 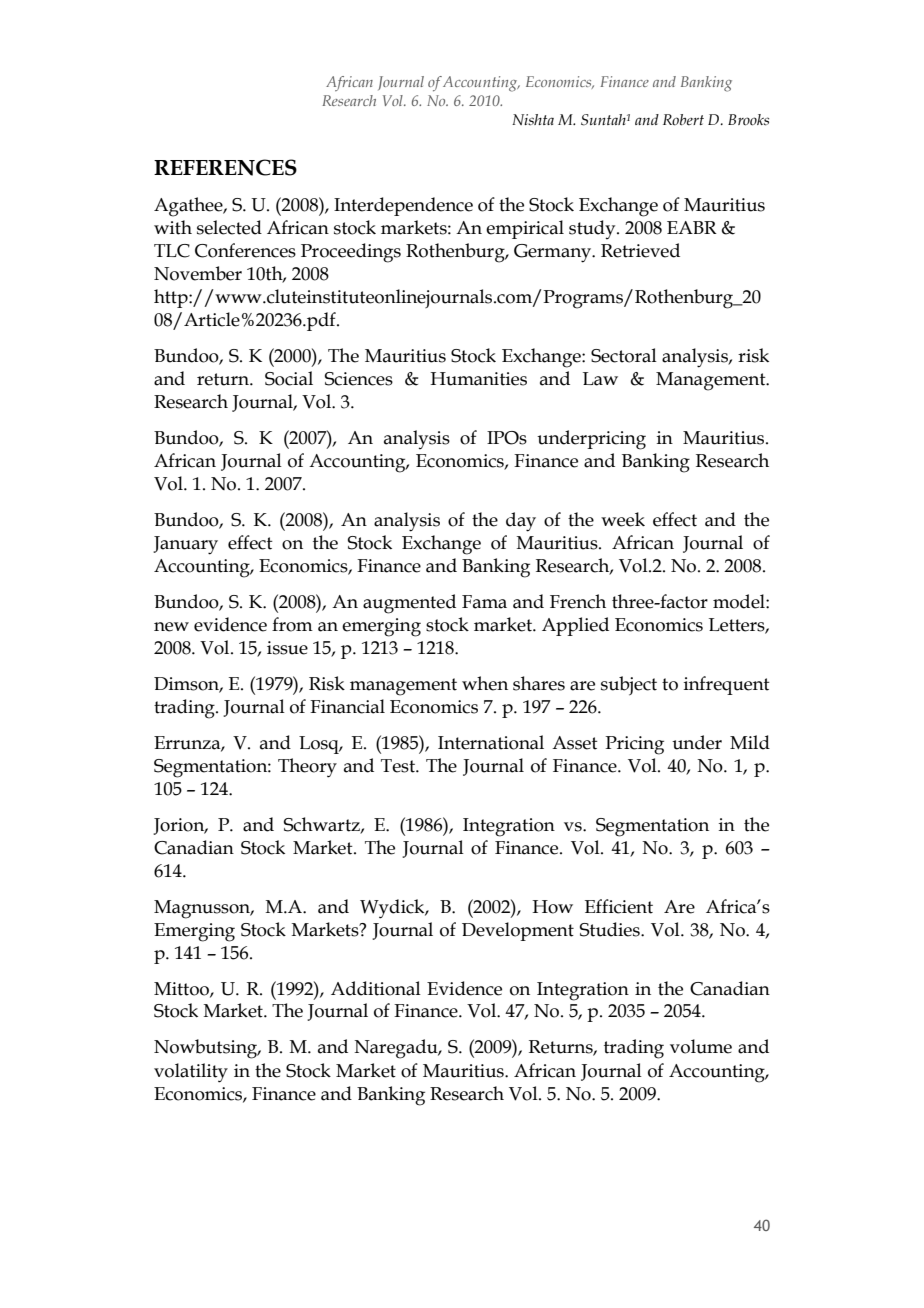 What do you see at coordinates (191, 1073) in the screenshot?
I see `volatility` at bounding box center [191, 1073].
